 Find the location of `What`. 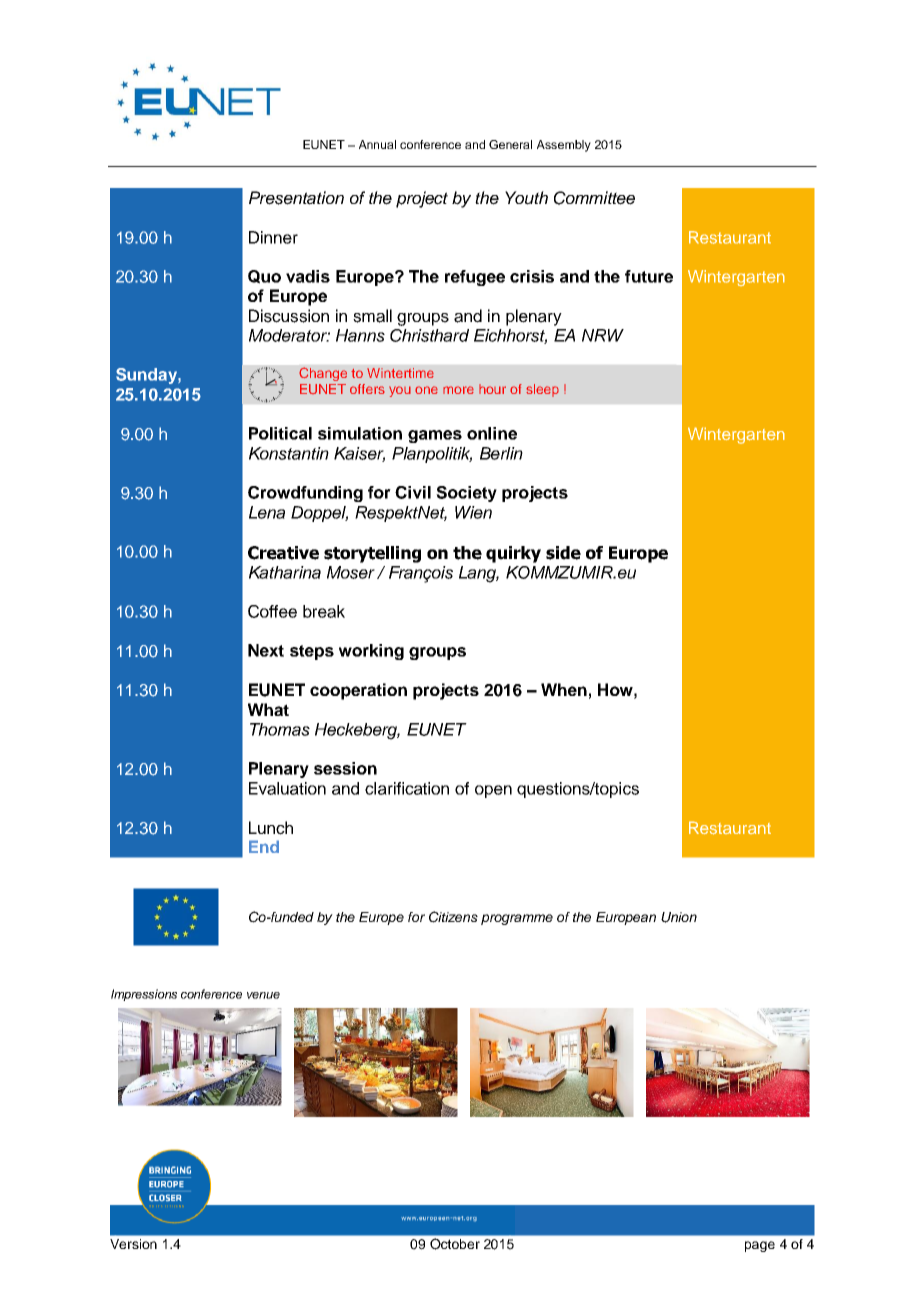

What is located at coordinates (268, 709).
